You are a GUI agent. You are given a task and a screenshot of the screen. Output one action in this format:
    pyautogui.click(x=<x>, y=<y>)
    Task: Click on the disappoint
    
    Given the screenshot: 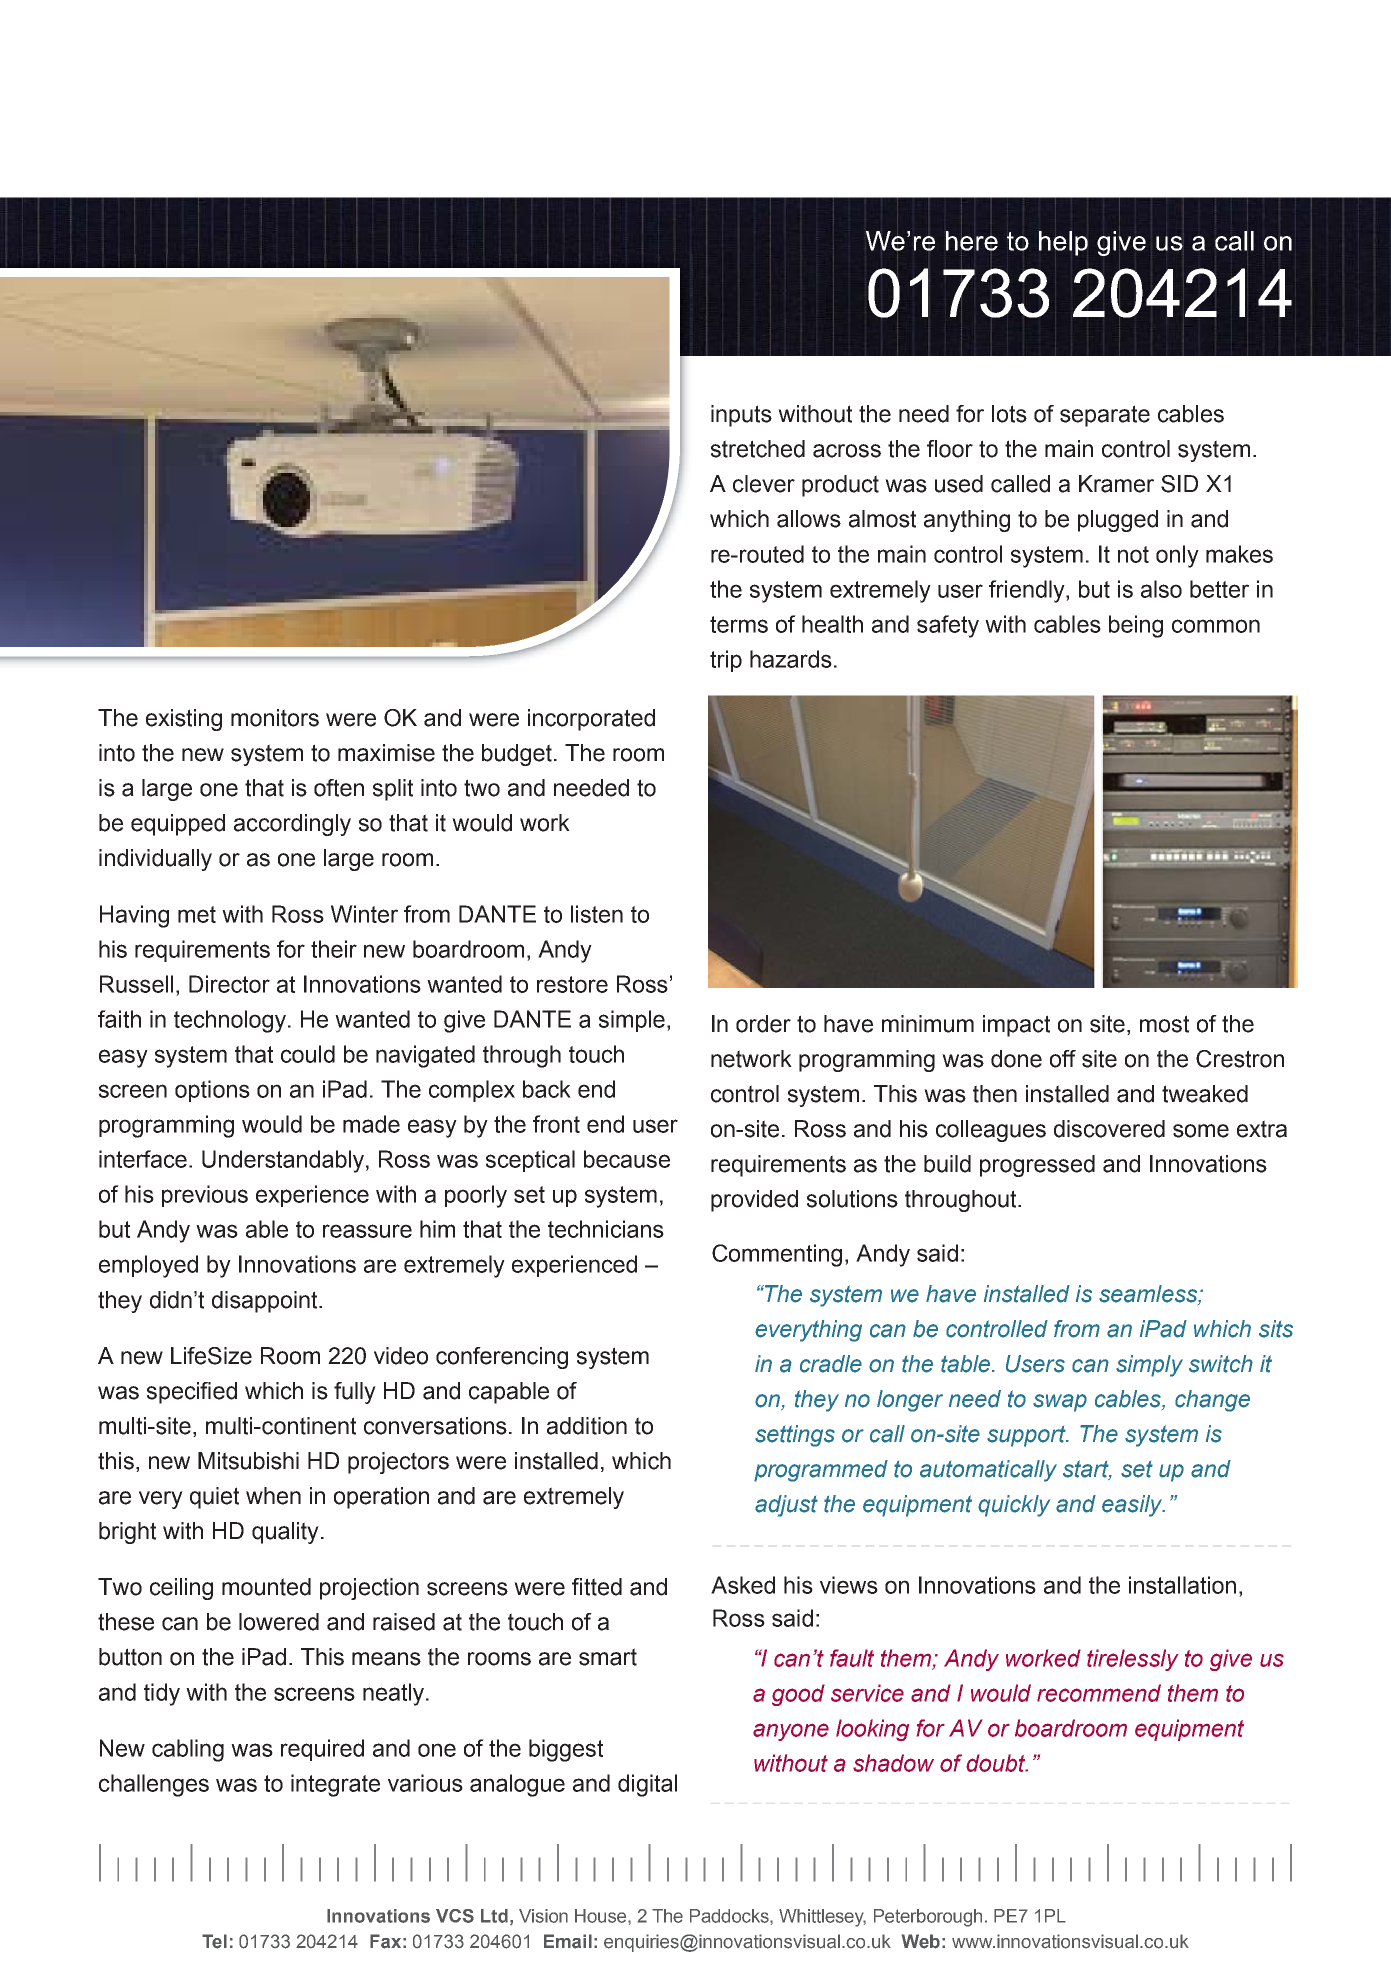 What is the action you would take?
    pyautogui.click(x=266, y=1302)
